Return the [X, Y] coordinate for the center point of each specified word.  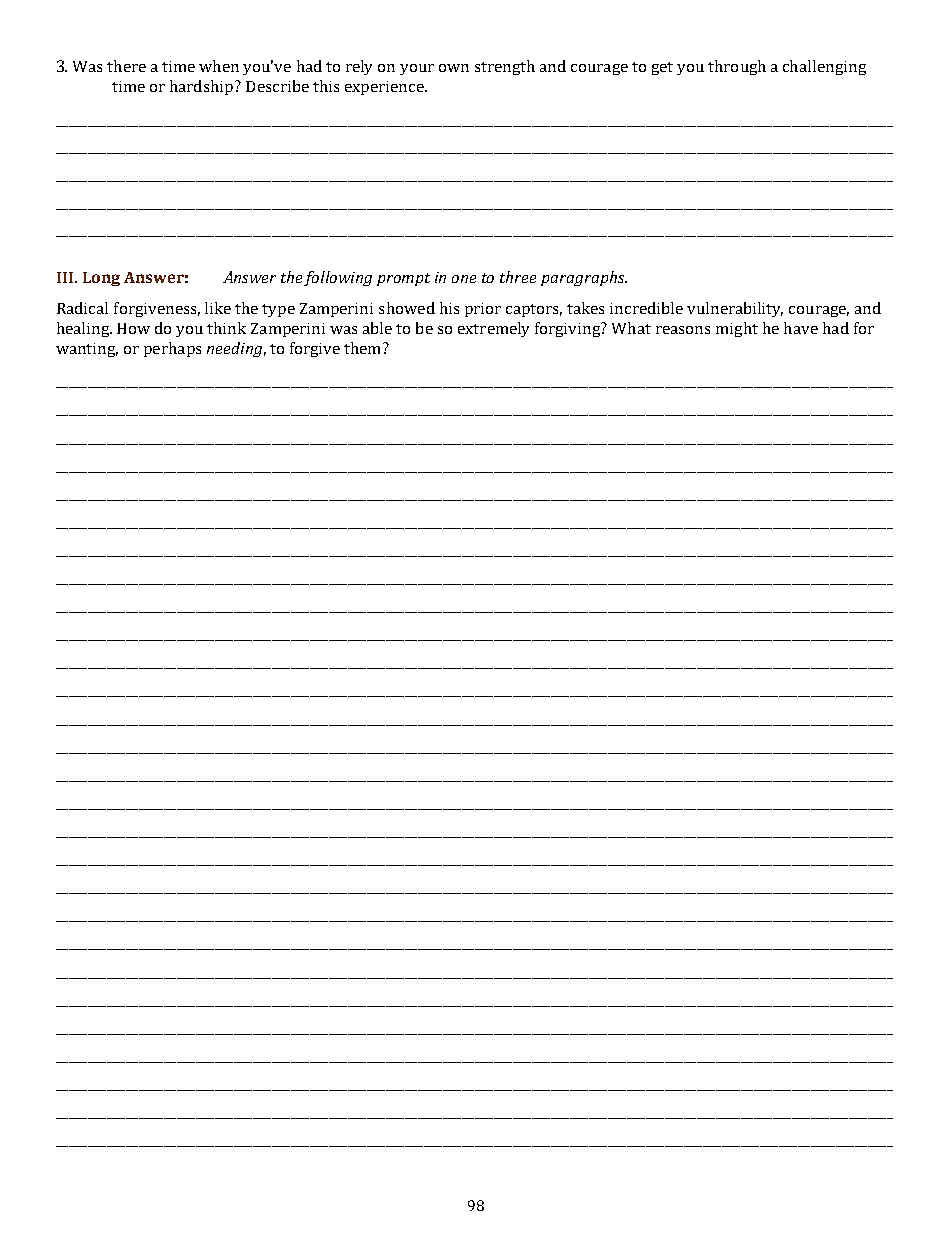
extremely [493, 329]
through [737, 67]
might [737, 329]
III [66, 277]
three [518, 277]
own [454, 68]
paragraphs [584, 278]
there [126, 66]
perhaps [172, 349]
